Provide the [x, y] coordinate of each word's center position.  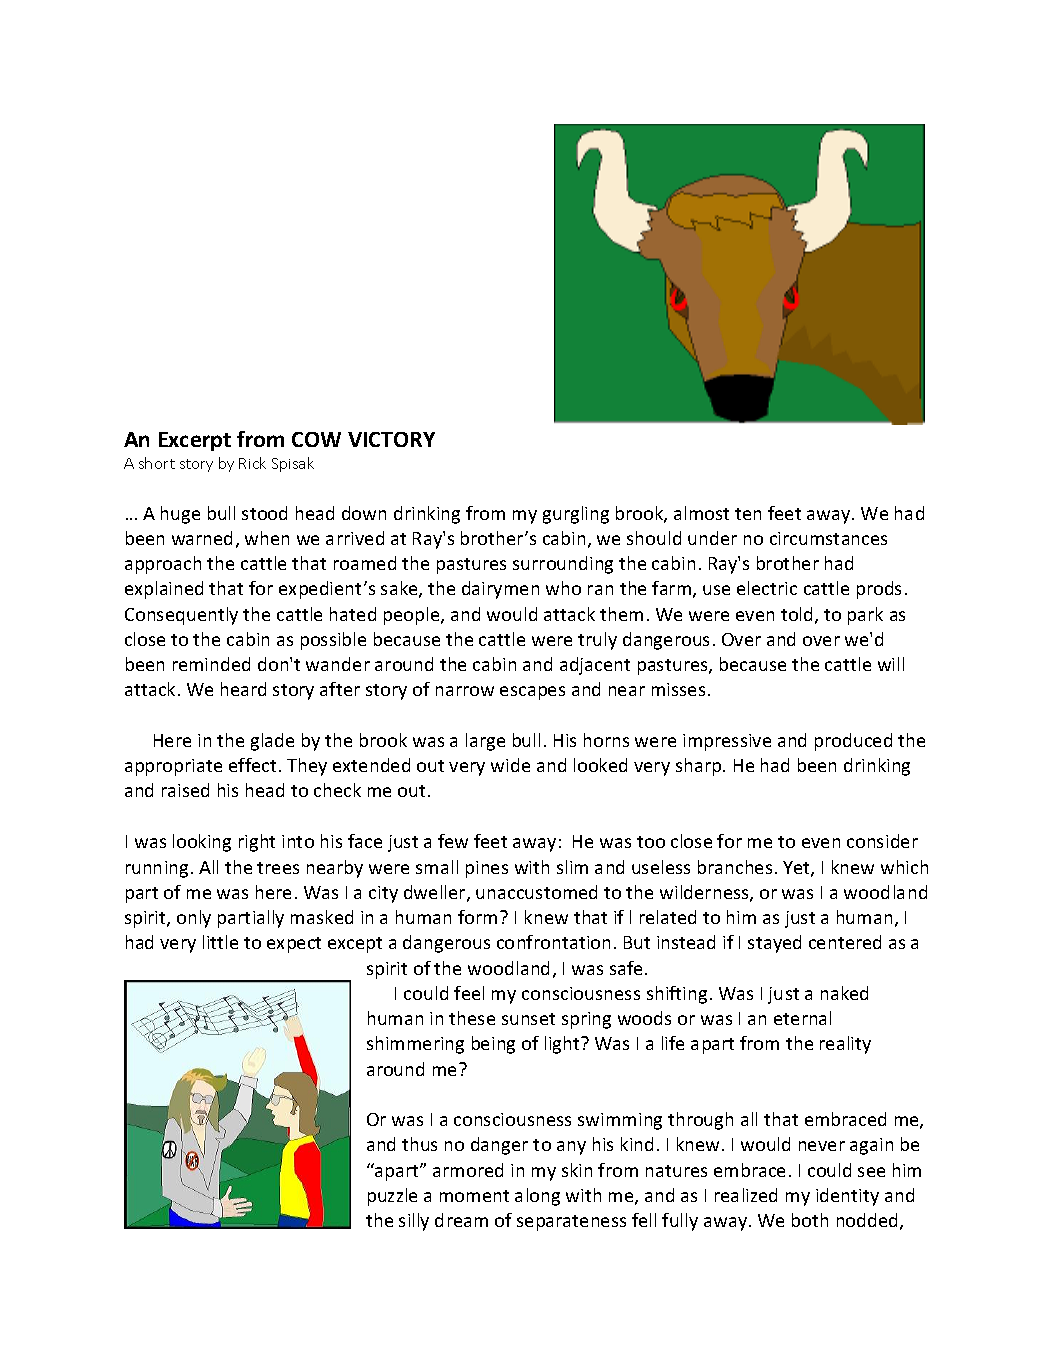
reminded [211, 664]
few [453, 841]
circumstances [828, 538]
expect [294, 945]
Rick [252, 463]
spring [586, 1020]
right [257, 843]
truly [597, 641]
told [796, 614]
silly [414, 1222]
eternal [802, 1018]
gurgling [576, 515]
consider [882, 841]
